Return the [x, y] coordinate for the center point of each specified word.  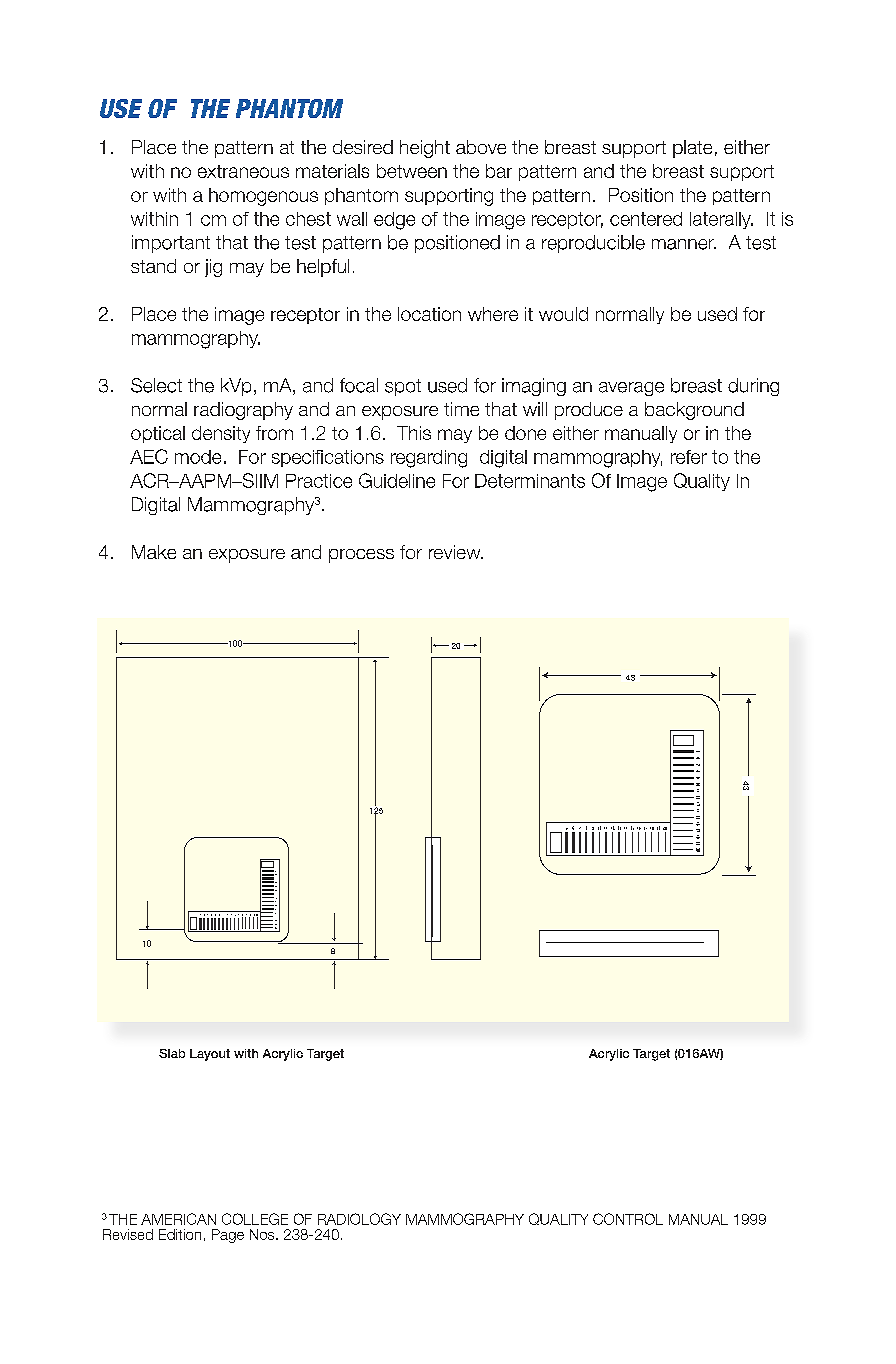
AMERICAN [178, 1219]
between [412, 171]
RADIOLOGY [359, 1219]
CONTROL [628, 1219]
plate [692, 149]
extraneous [243, 171]
